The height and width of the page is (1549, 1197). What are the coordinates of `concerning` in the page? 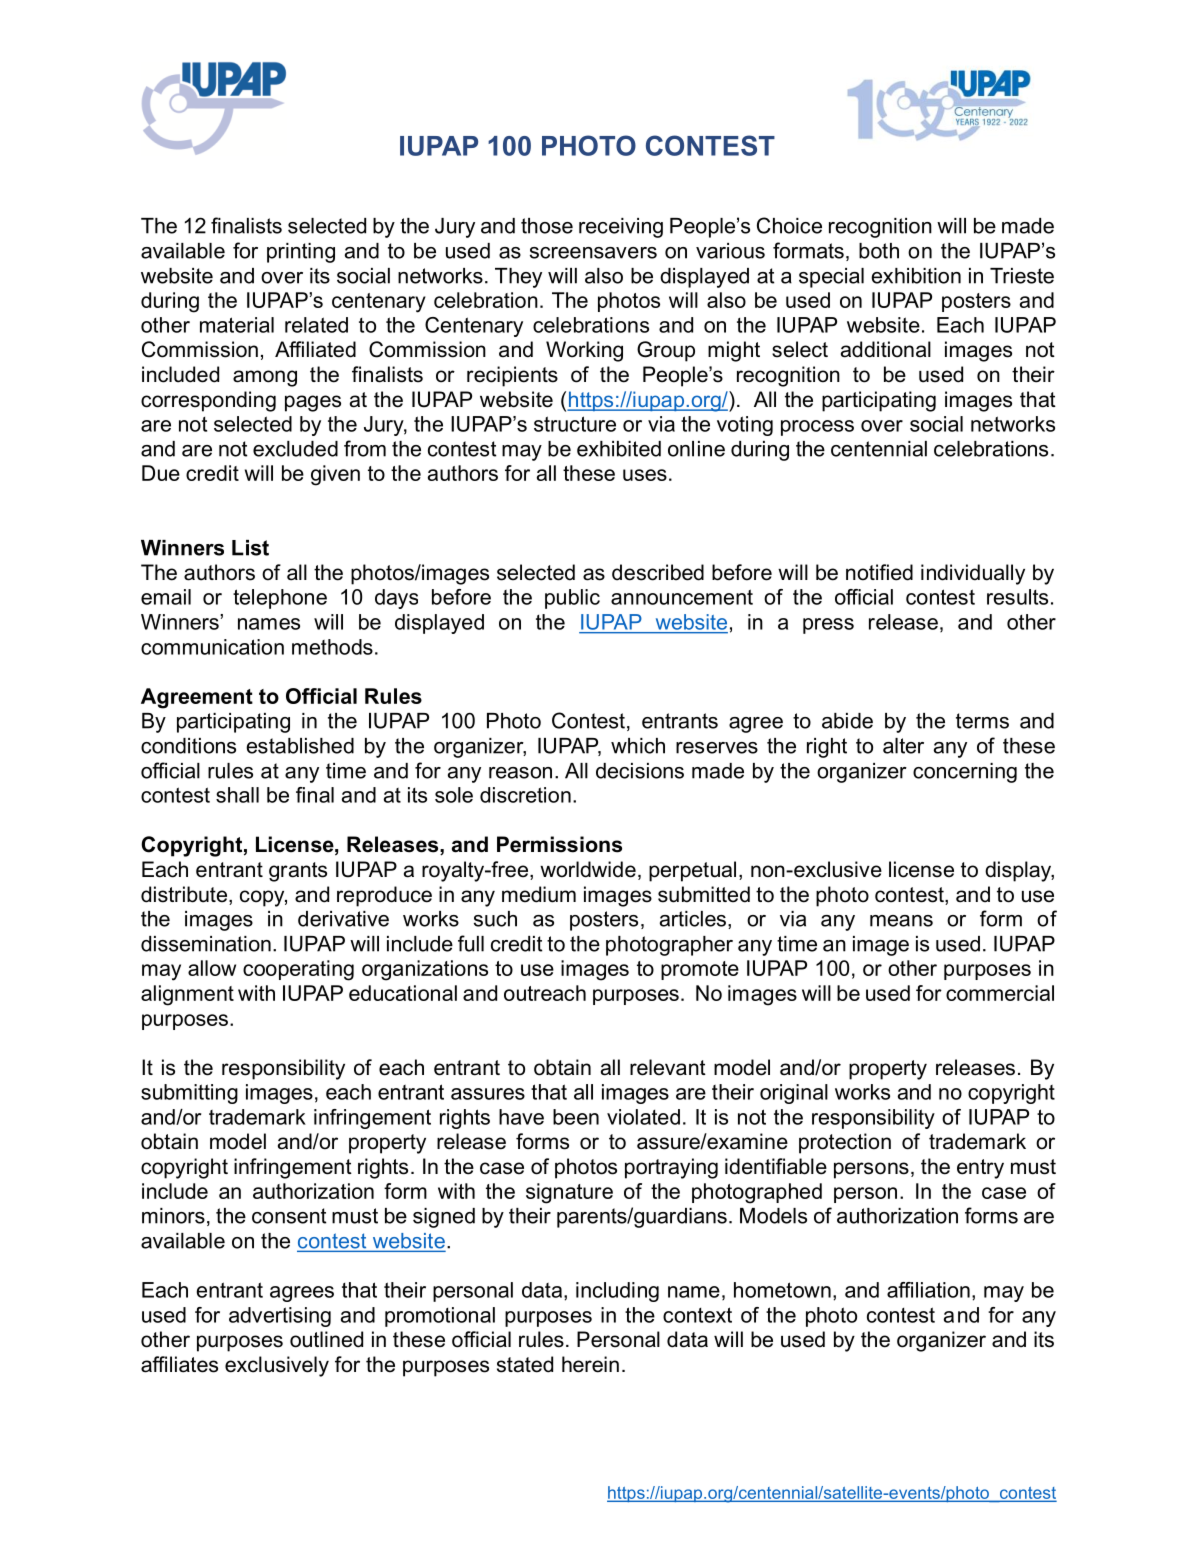 It's located at (965, 773).
